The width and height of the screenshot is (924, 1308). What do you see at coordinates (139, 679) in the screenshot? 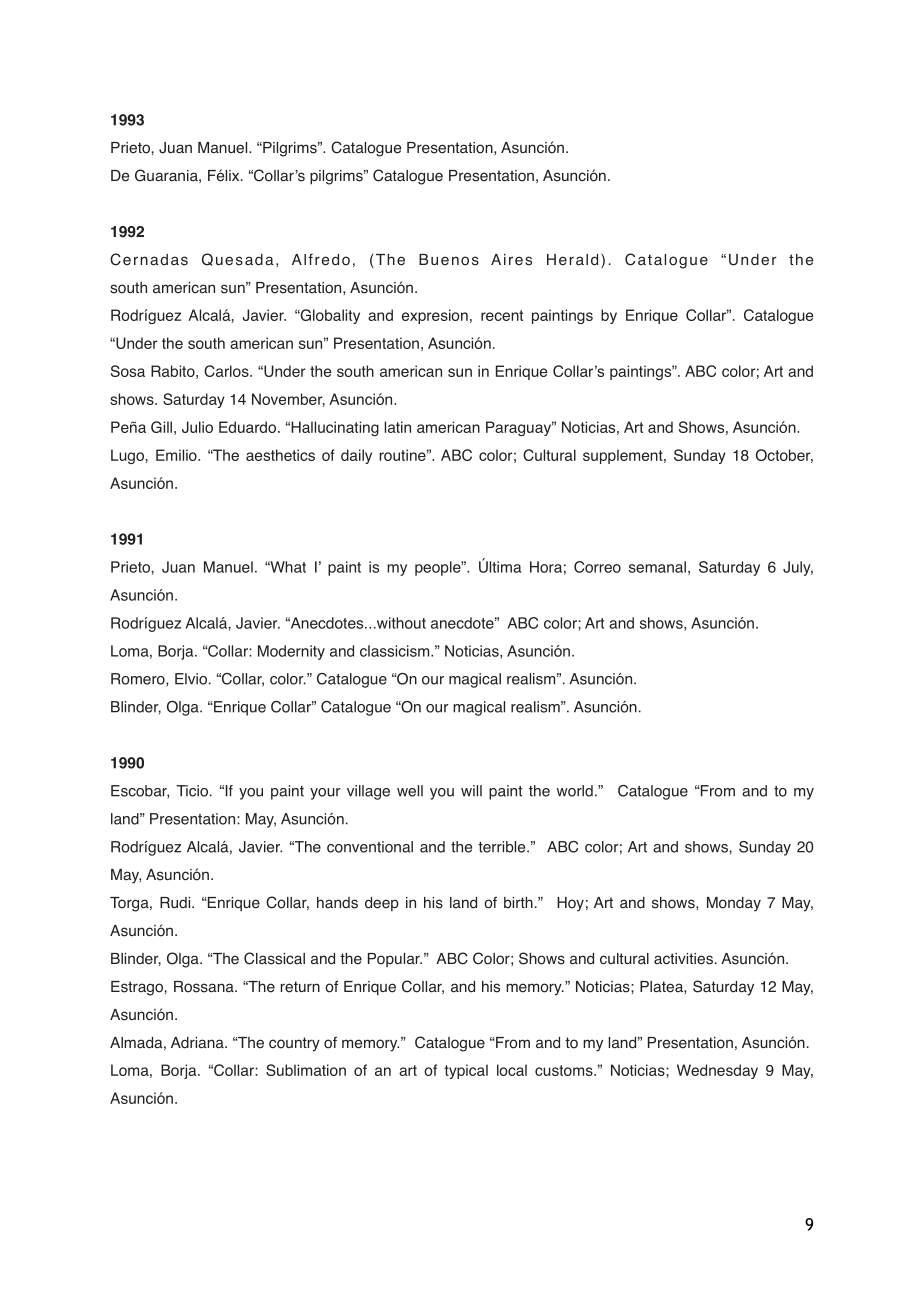
I see `Romero` at bounding box center [139, 679].
